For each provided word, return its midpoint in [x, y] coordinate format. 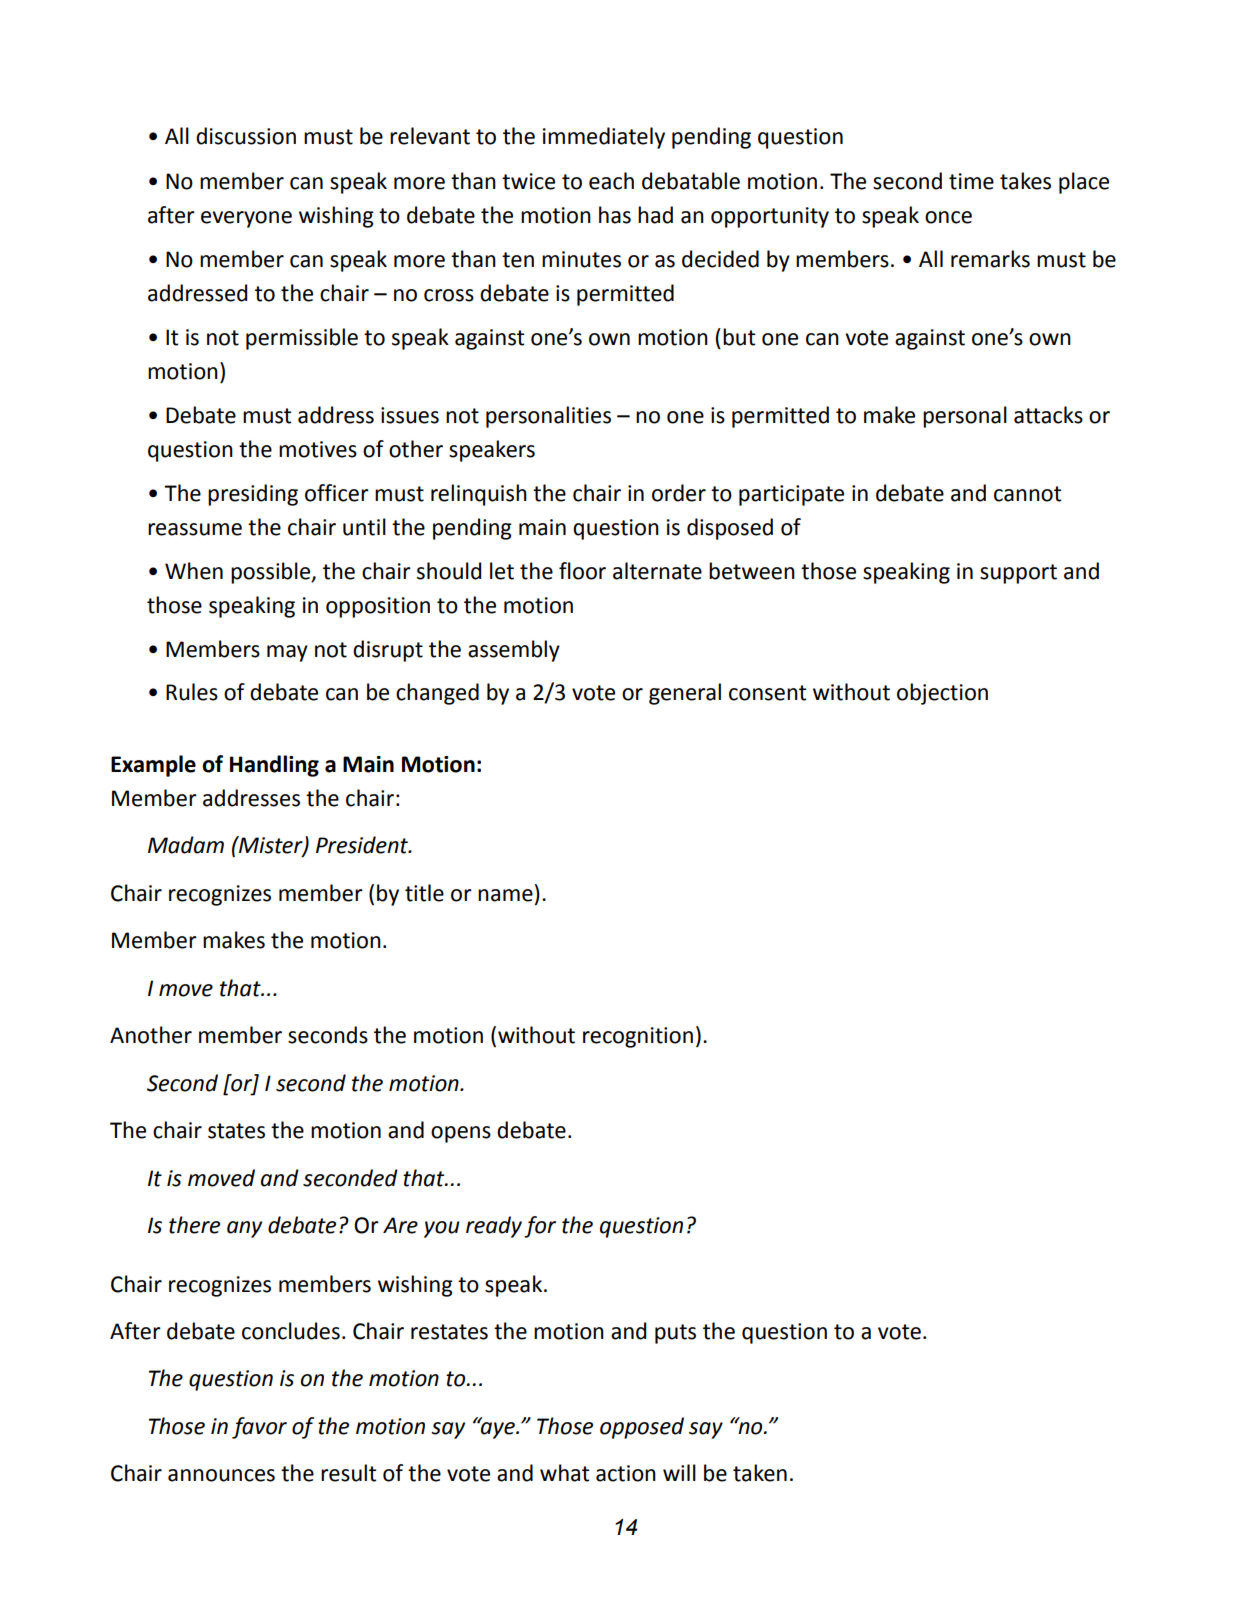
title [424, 893]
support [1018, 574]
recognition [638, 1037]
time [971, 181]
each [611, 181]
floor [582, 571]
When [194, 571]
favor [259, 1428]
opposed [642, 1428]
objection [942, 694]
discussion [246, 136]
